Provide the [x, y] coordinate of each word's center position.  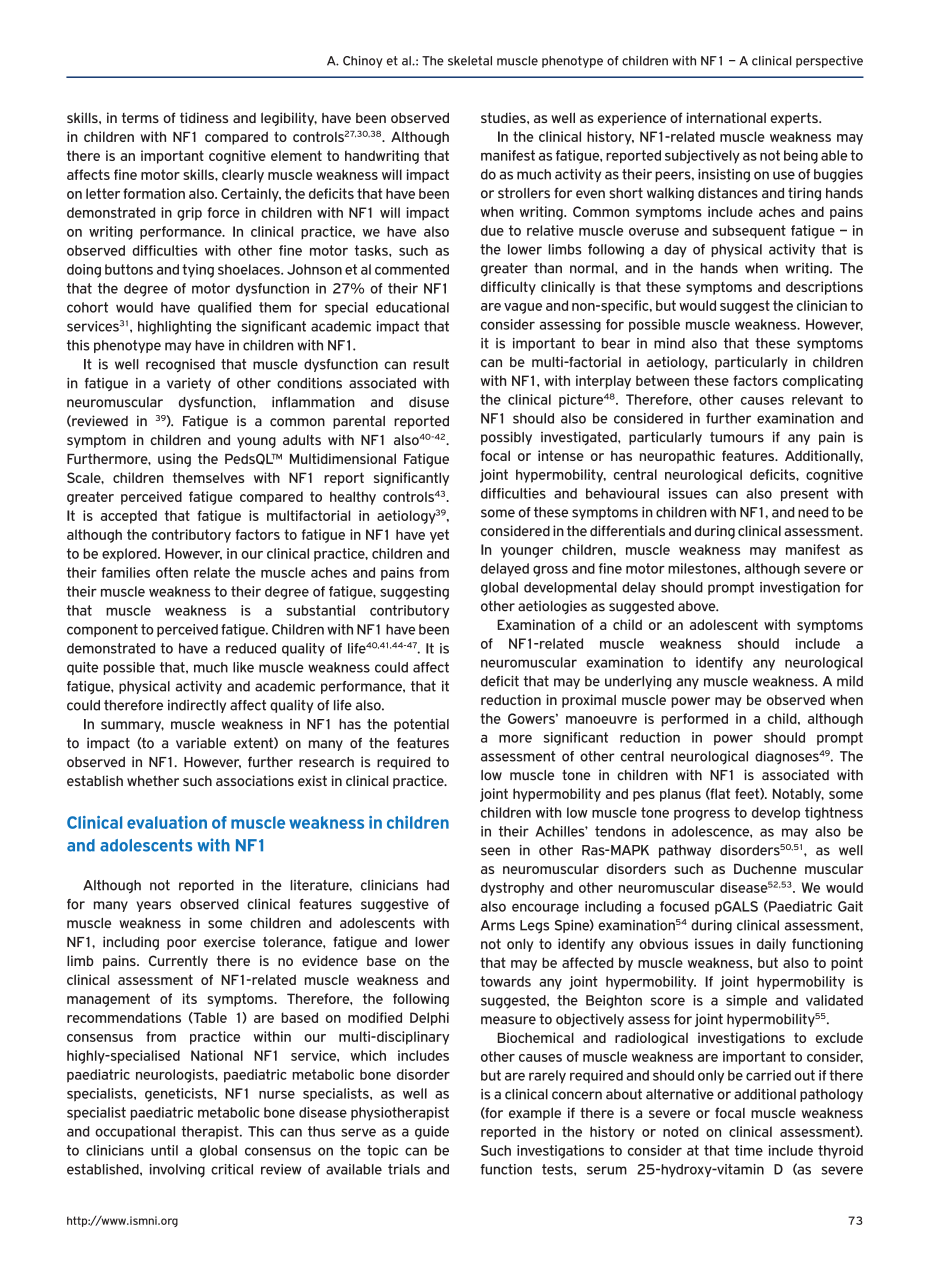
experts [795, 119]
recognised [180, 366]
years [154, 906]
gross [550, 571]
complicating [823, 382]
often [172, 572]
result [431, 364]
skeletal [470, 61]
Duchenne [765, 869]
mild [850, 681]
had [438, 885]
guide [432, 1133]
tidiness [204, 117]
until [164, 1150]
